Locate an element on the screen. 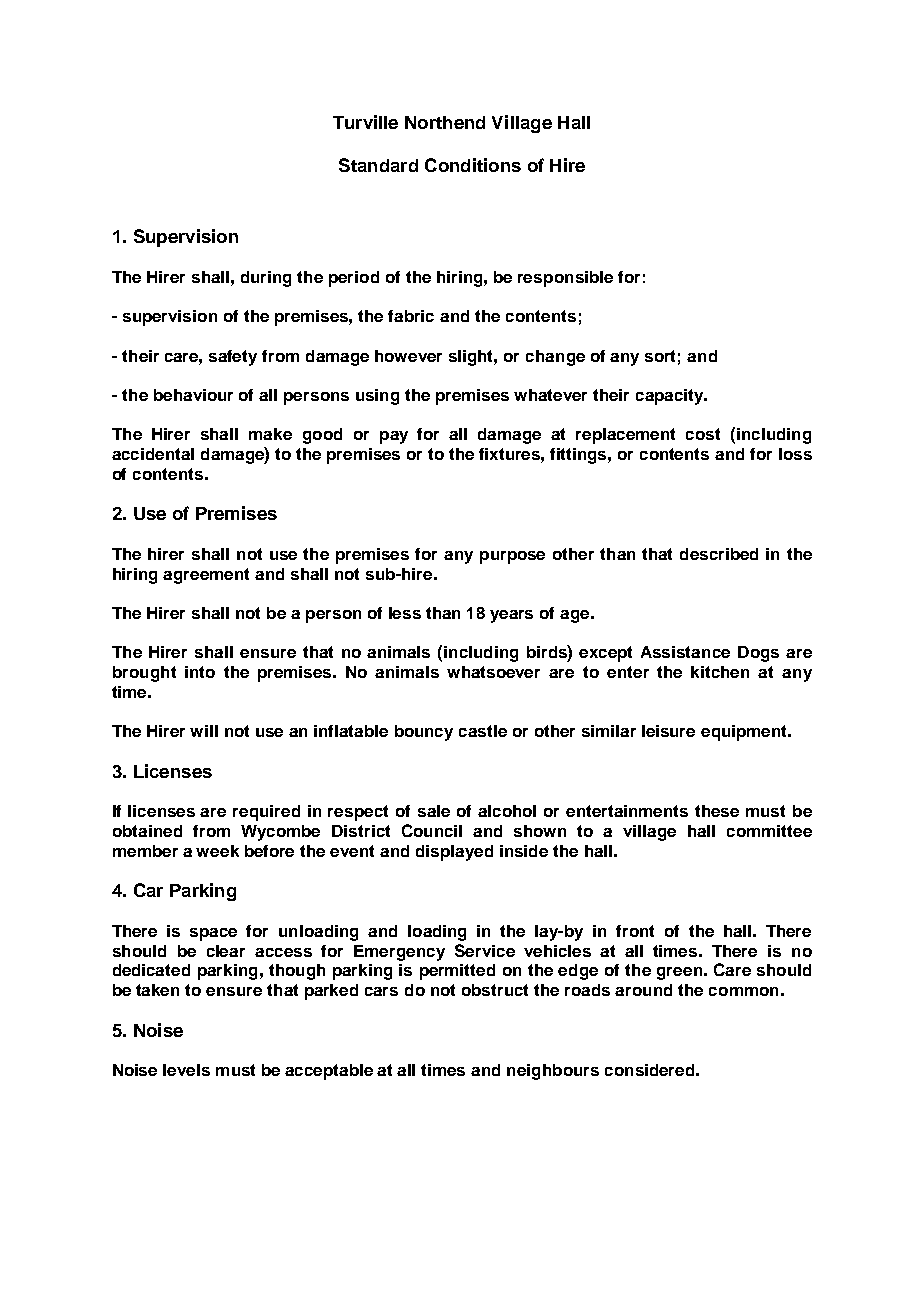 The width and height of the screenshot is (924, 1308). behaviour is located at coordinates (193, 395).
